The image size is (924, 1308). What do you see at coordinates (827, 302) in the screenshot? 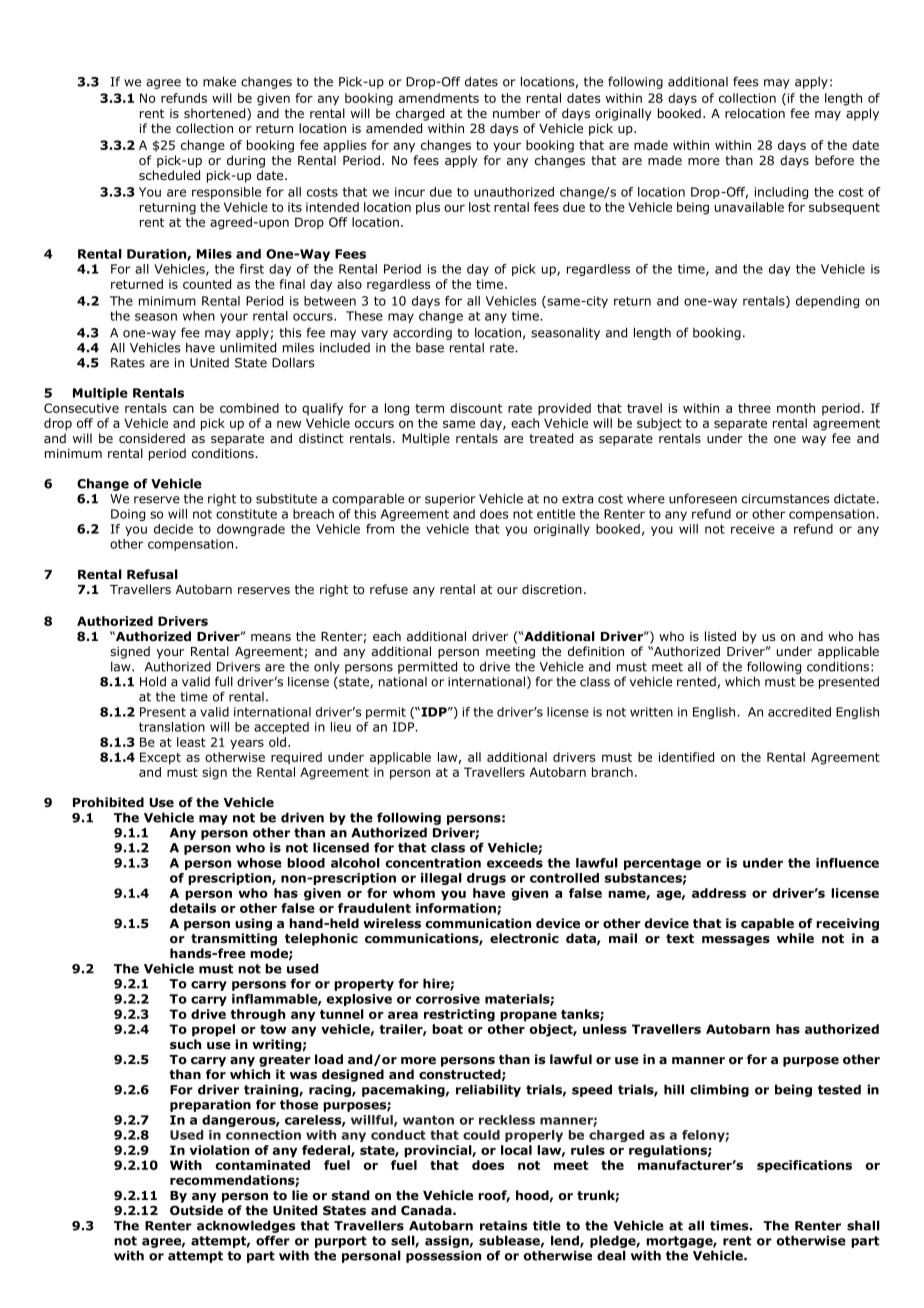
I see `depending` at bounding box center [827, 302].
